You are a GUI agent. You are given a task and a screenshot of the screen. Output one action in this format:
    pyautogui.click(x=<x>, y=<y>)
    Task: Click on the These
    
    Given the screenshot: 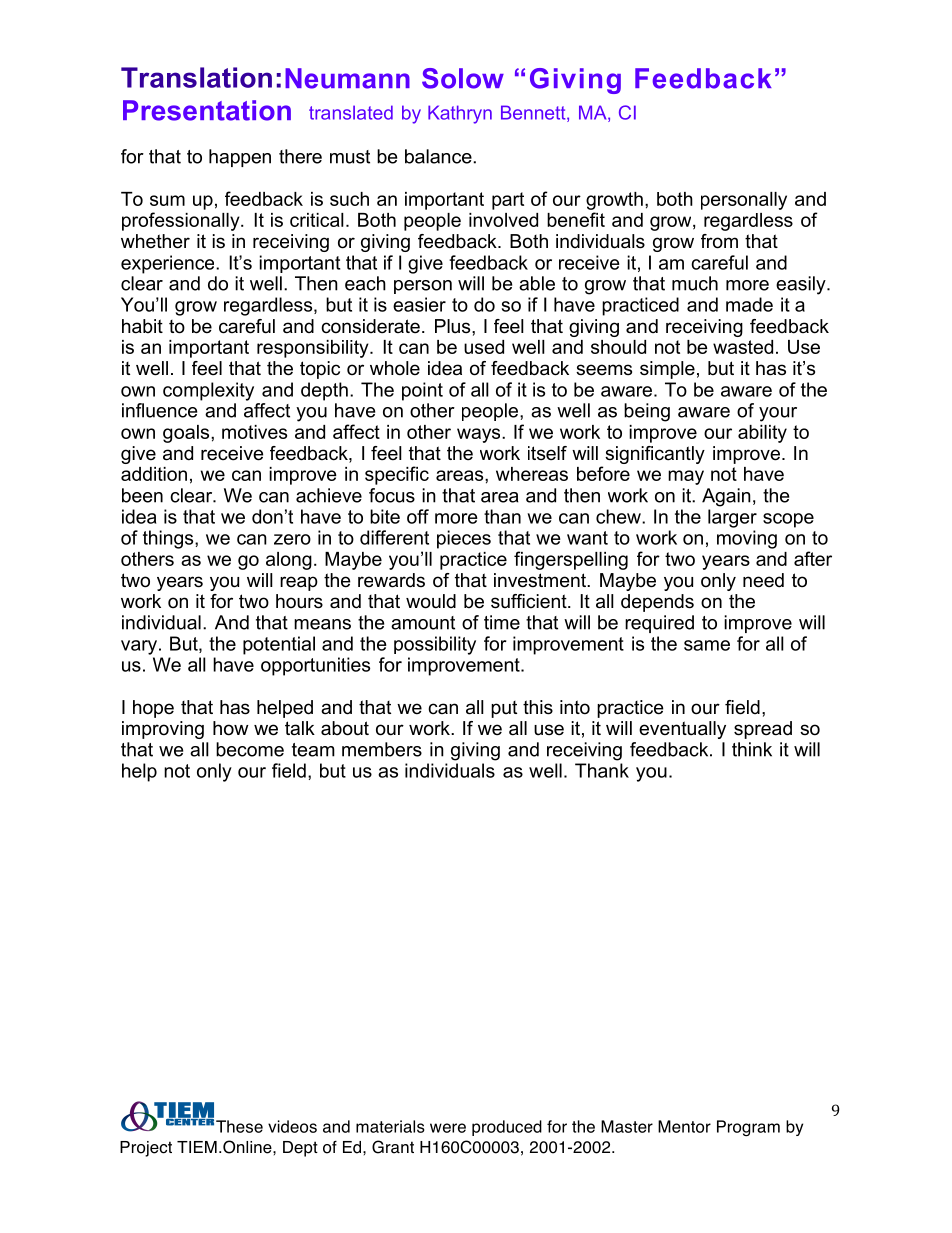 What is the action you would take?
    pyautogui.click(x=239, y=1126)
